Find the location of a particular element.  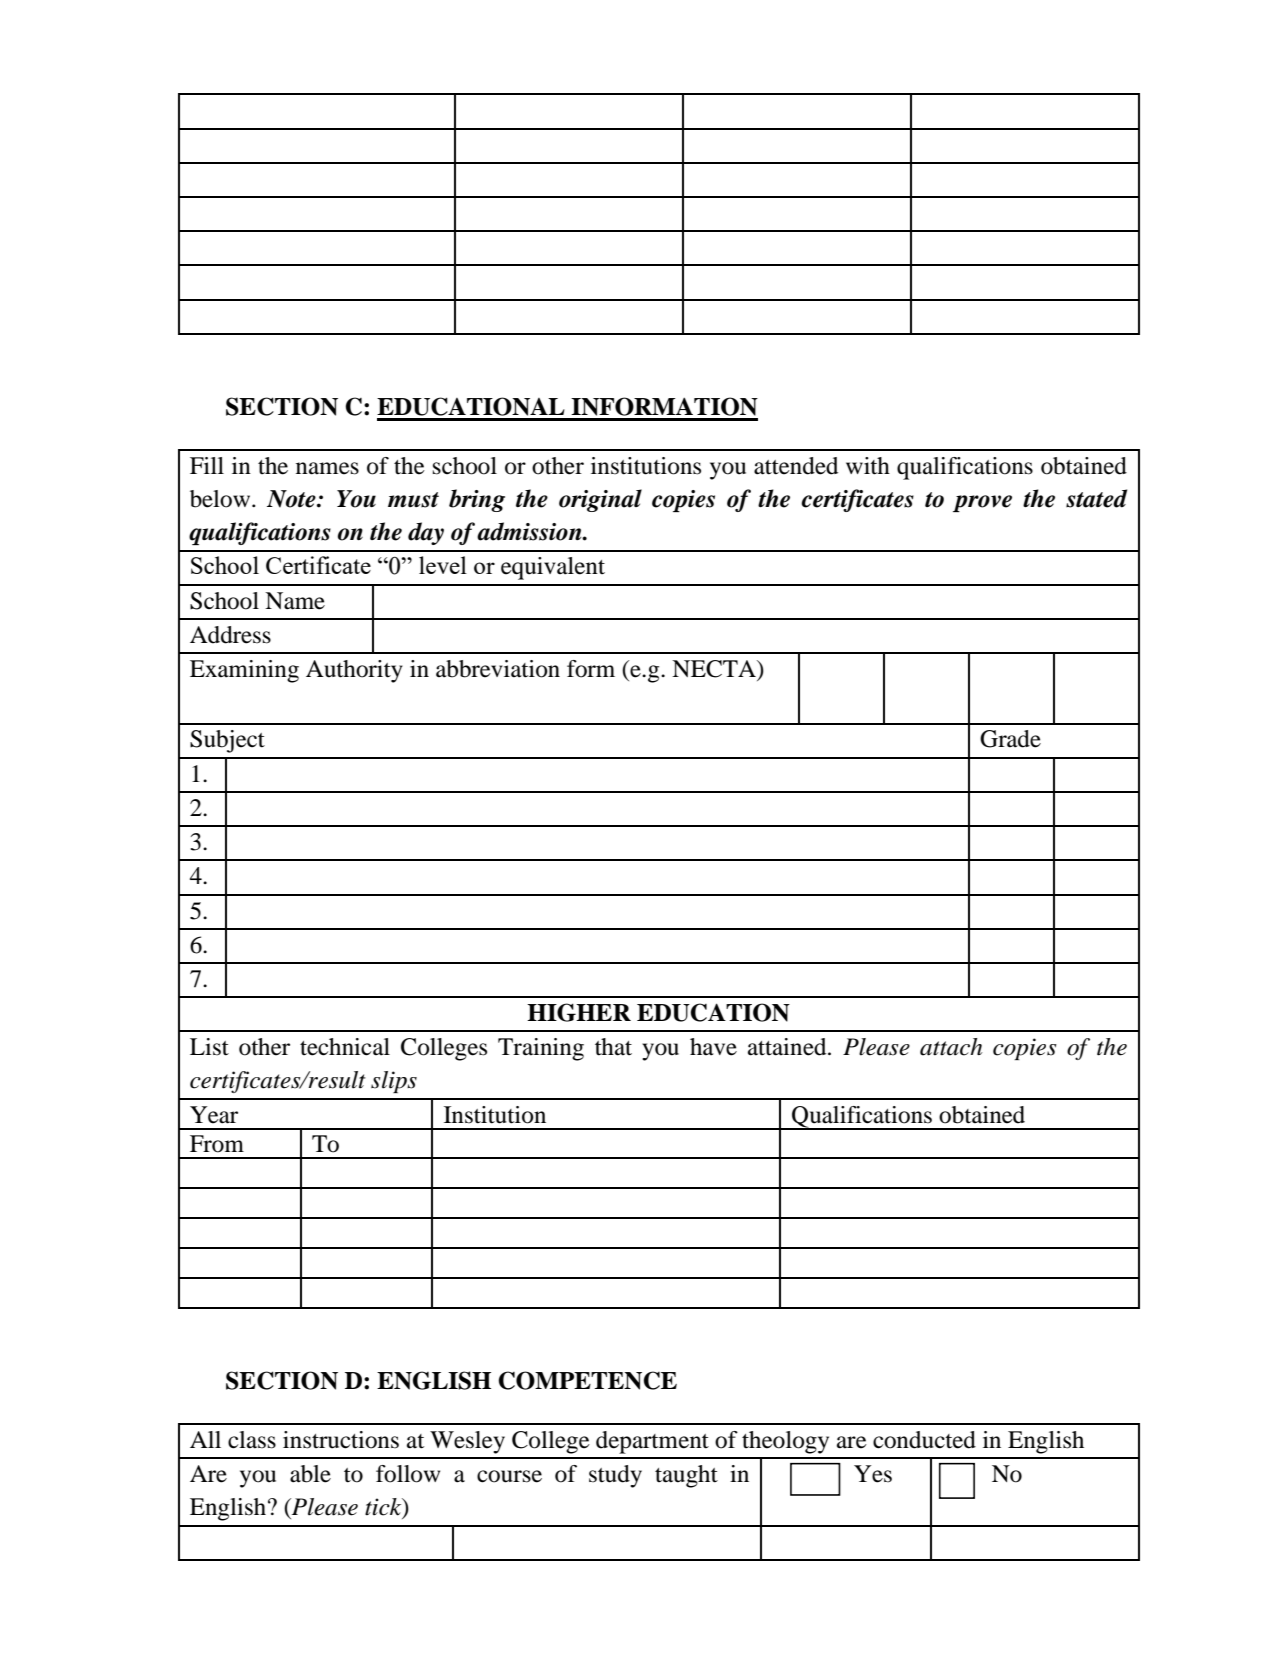

original is located at coordinates (600, 500).
